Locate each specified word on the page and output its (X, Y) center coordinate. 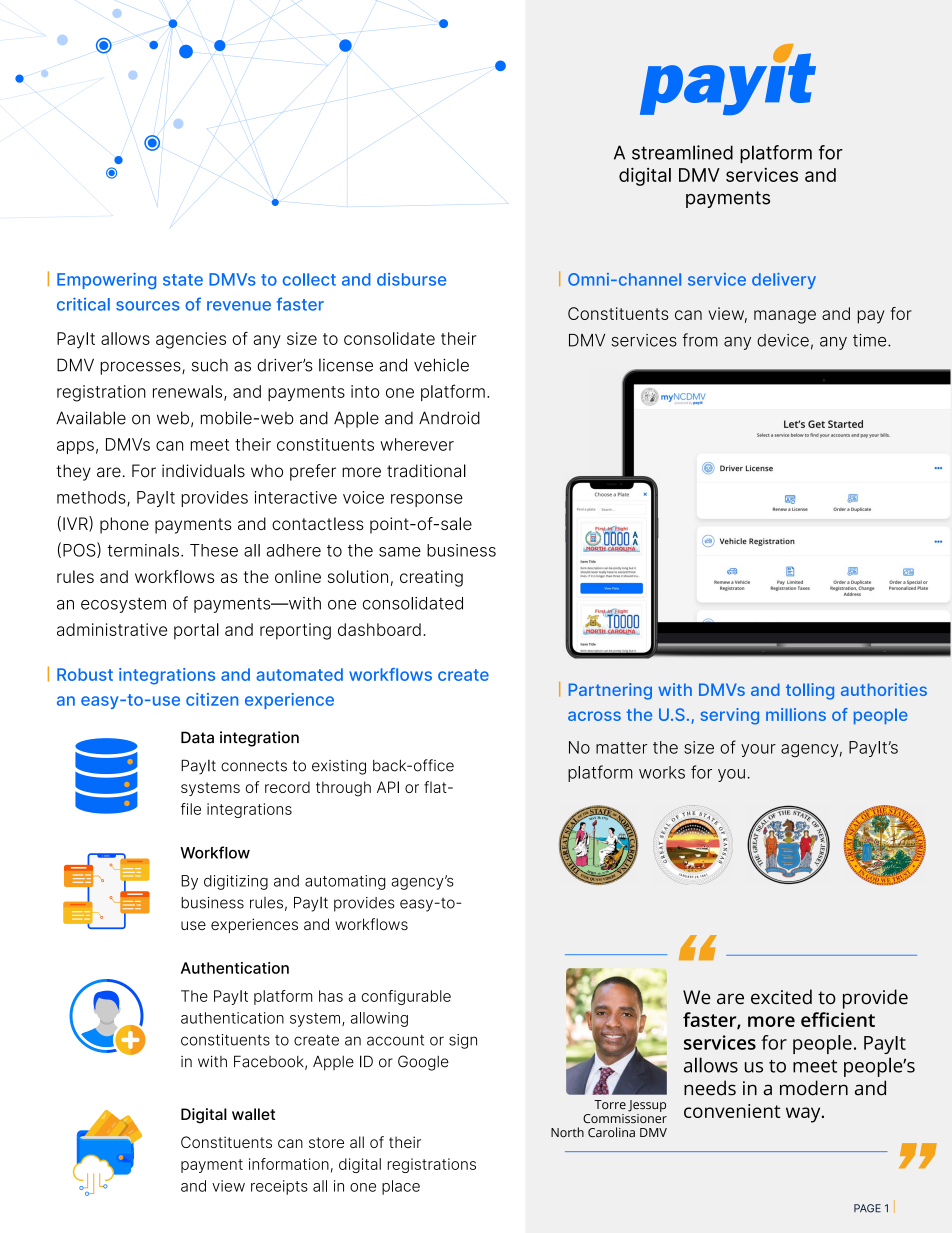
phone (124, 525)
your (758, 750)
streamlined (682, 152)
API (388, 787)
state (183, 280)
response (427, 500)
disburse (411, 279)
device (783, 340)
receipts (279, 1187)
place (401, 1187)
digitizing (236, 882)
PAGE (867, 1208)
